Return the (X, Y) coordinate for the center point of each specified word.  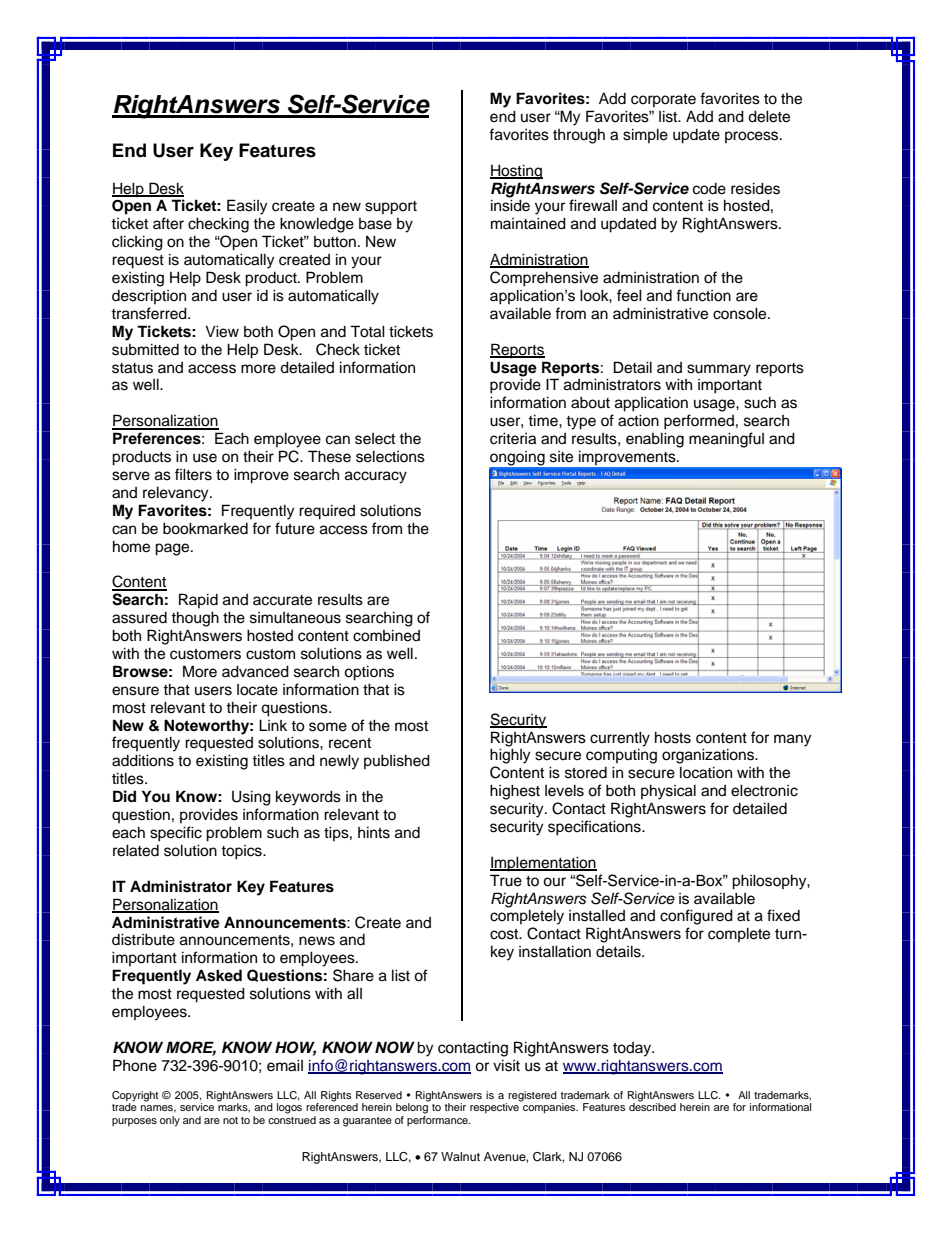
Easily (247, 207)
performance (438, 1119)
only (170, 1121)
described (652, 1106)
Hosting (516, 172)
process (753, 137)
